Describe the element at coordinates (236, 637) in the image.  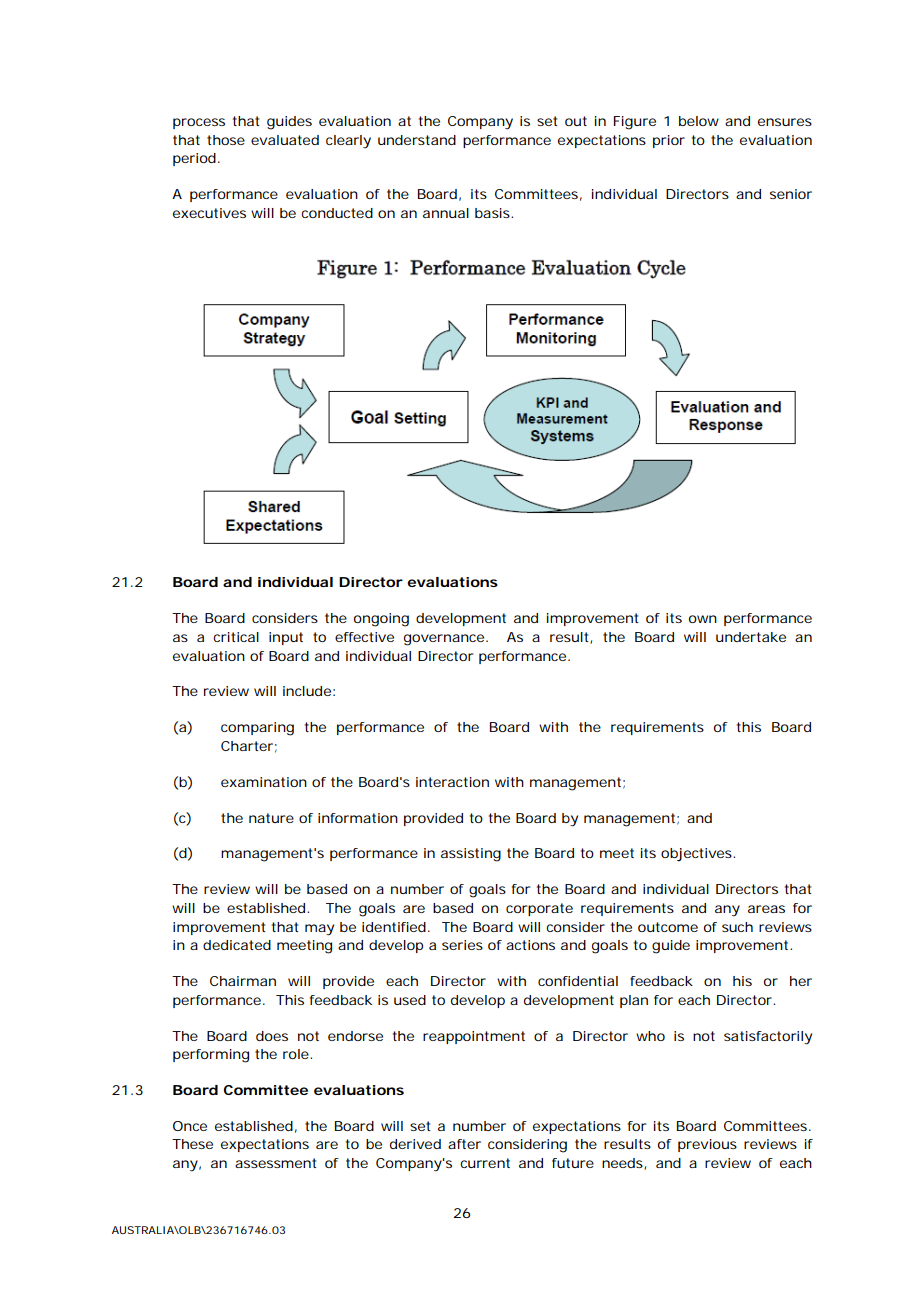
I see `critical` at that location.
